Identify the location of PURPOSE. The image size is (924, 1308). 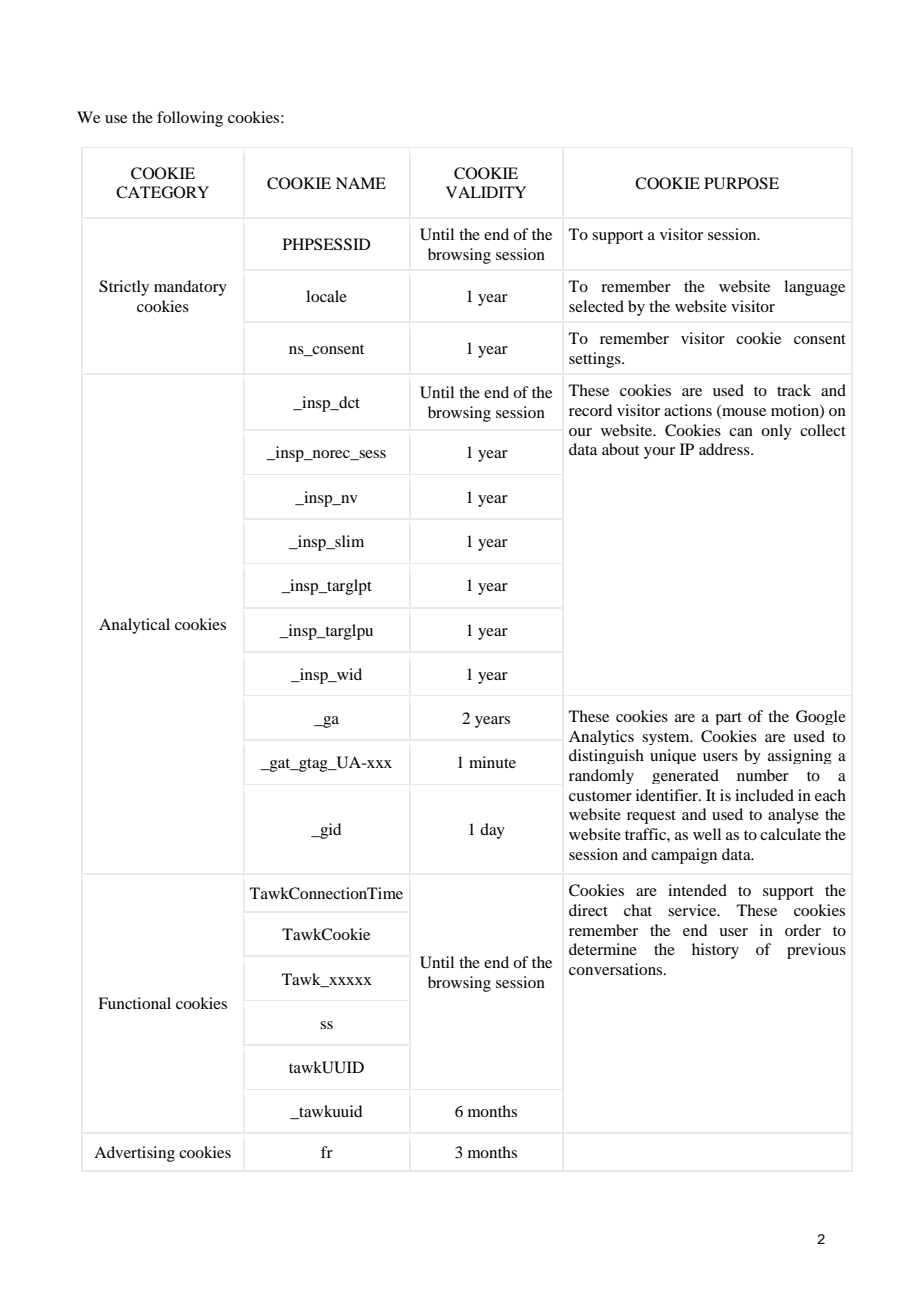
(741, 183).
